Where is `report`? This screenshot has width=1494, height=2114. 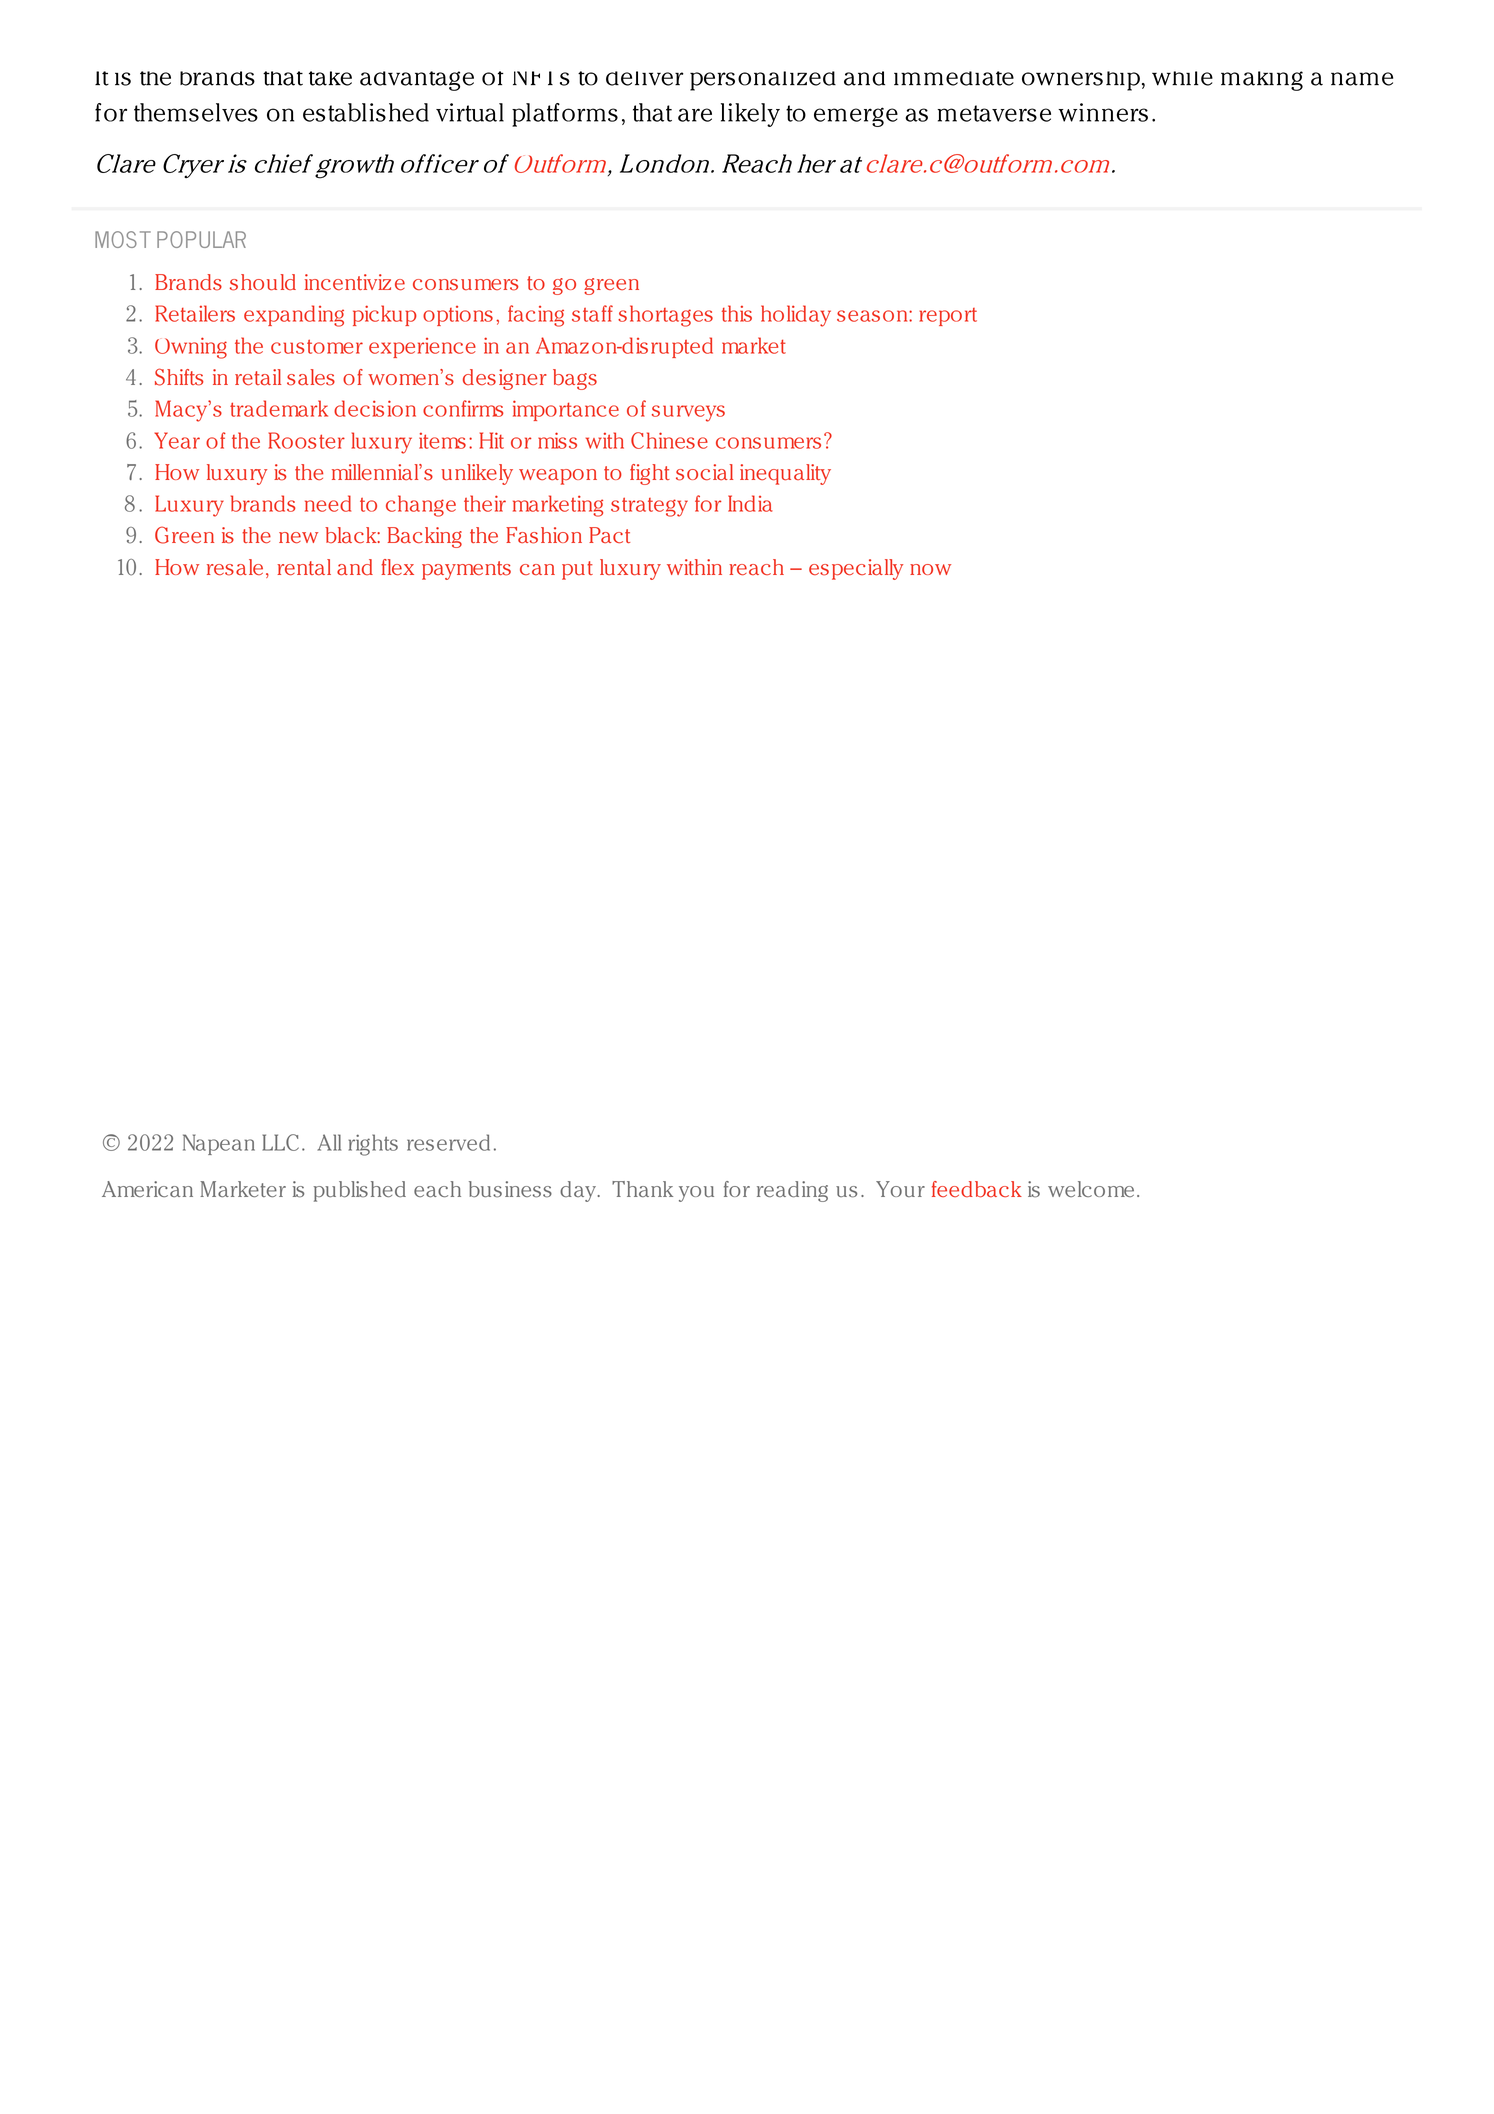 report is located at coordinates (948, 317).
